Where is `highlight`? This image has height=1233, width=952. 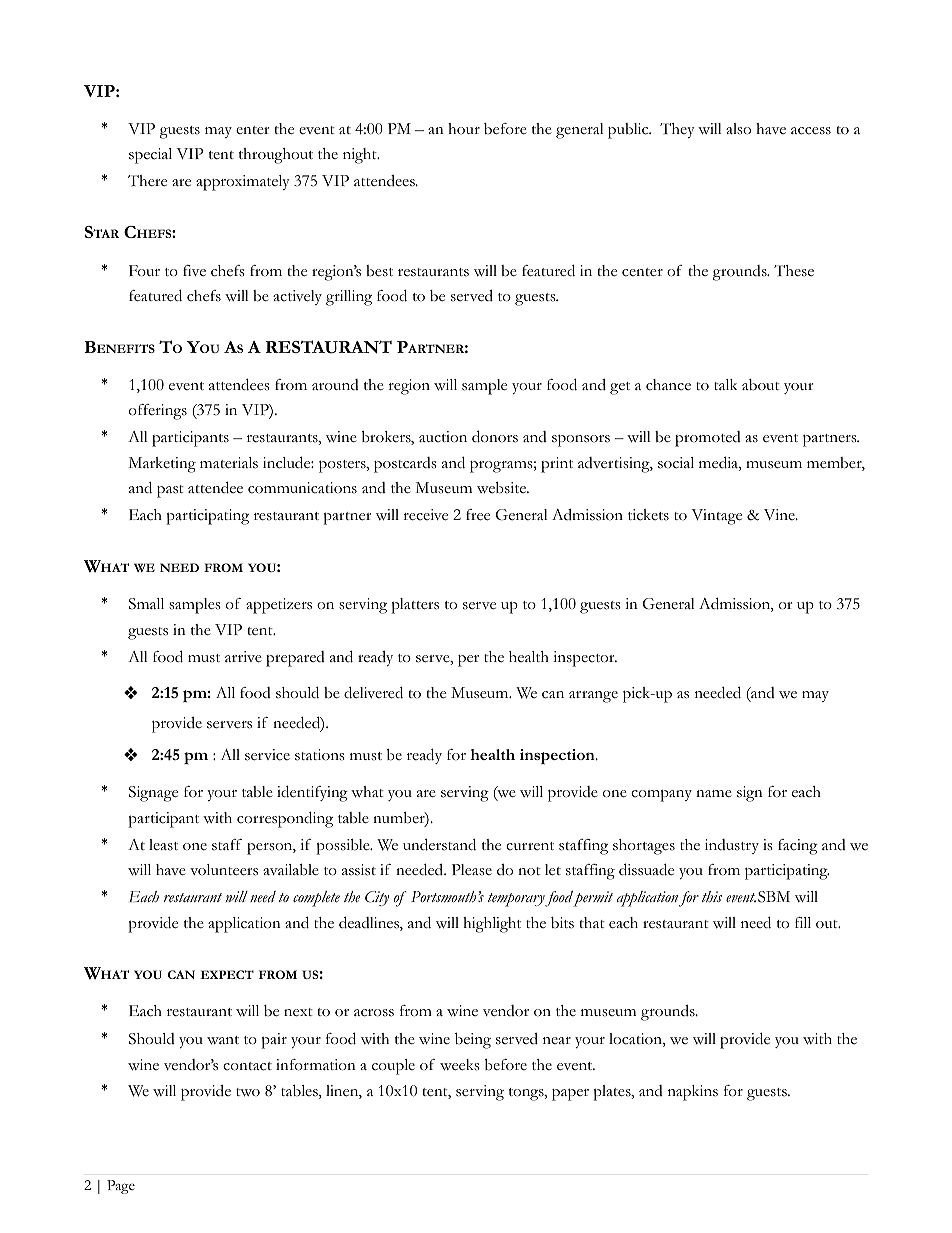 highlight is located at coordinates (492, 925).
